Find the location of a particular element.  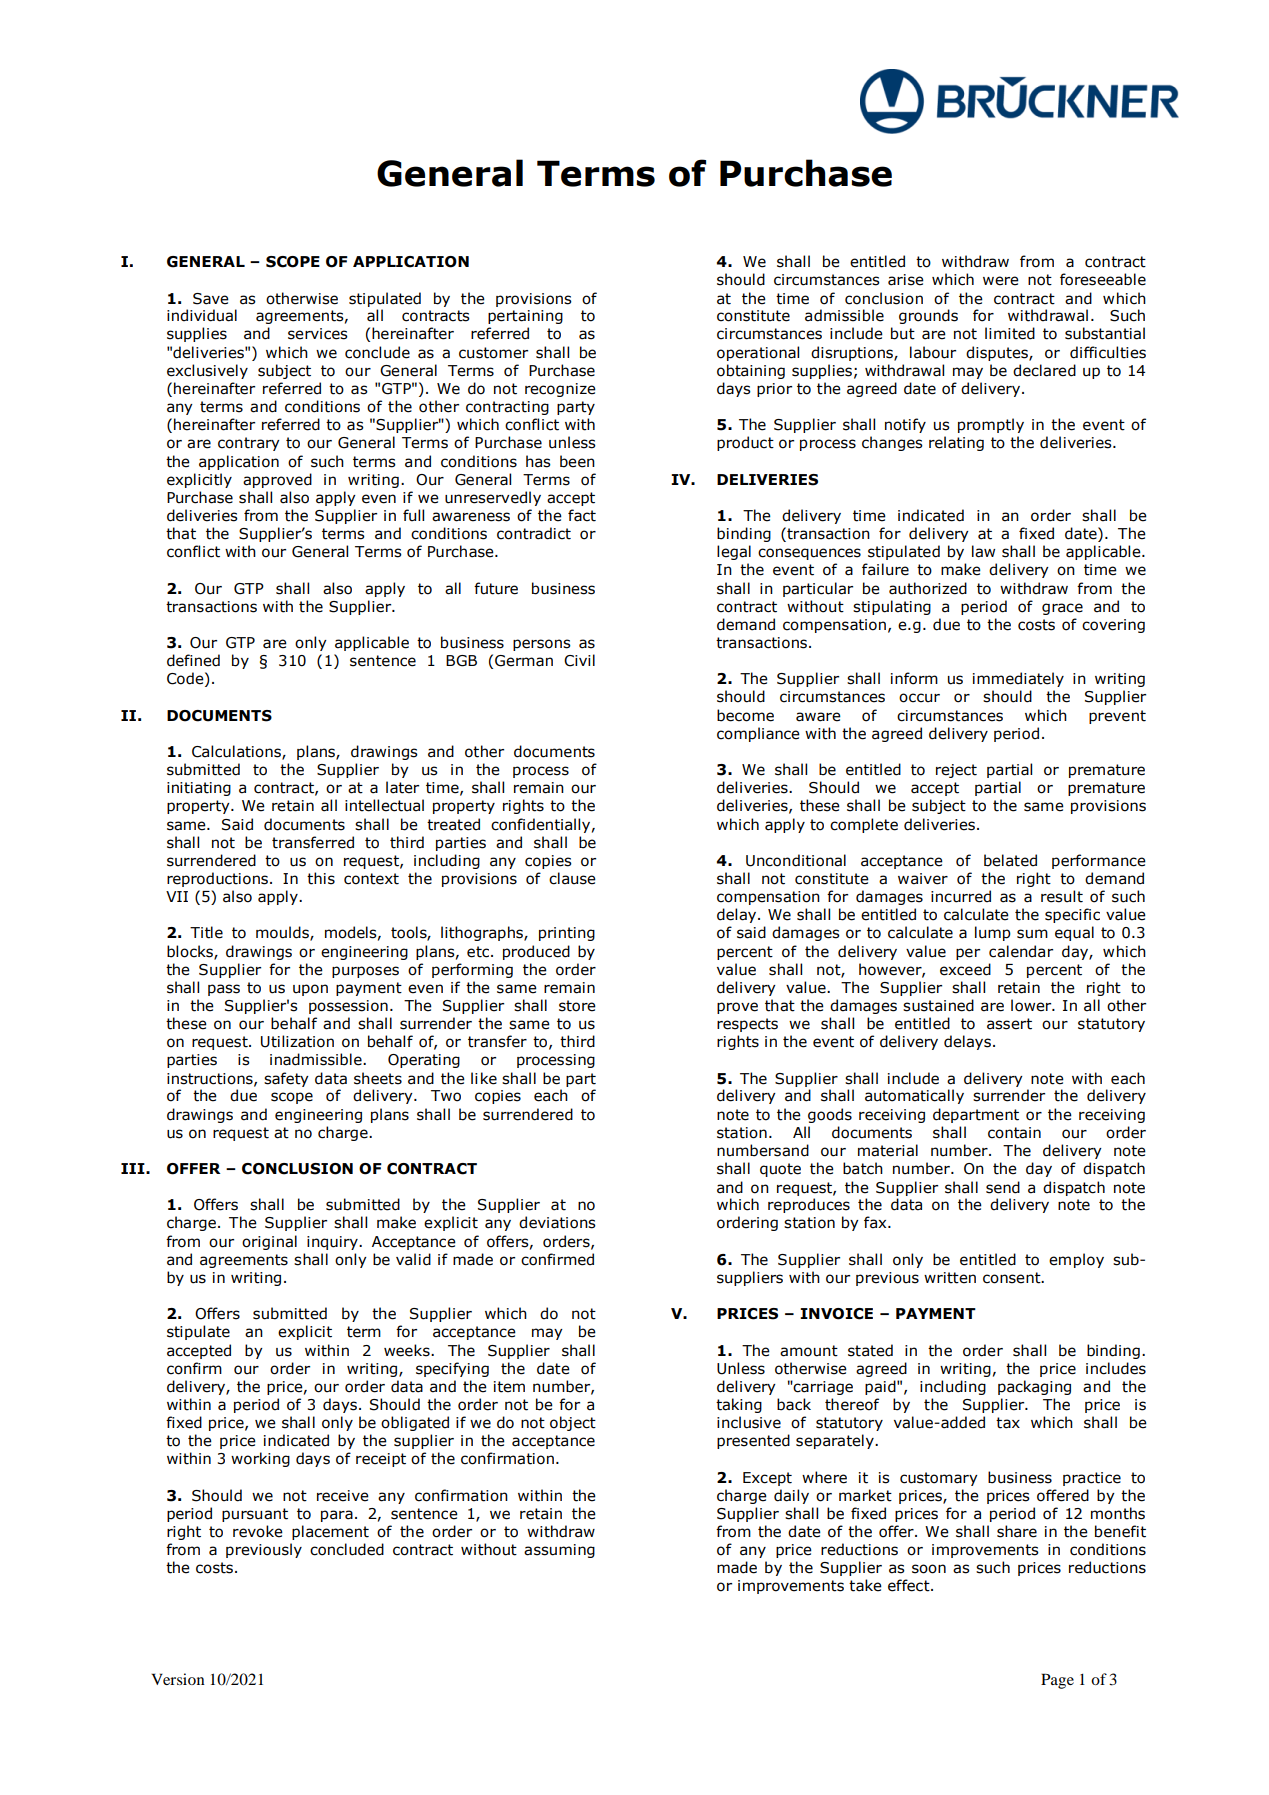

lower is located at coordinates (1032, 1005).
